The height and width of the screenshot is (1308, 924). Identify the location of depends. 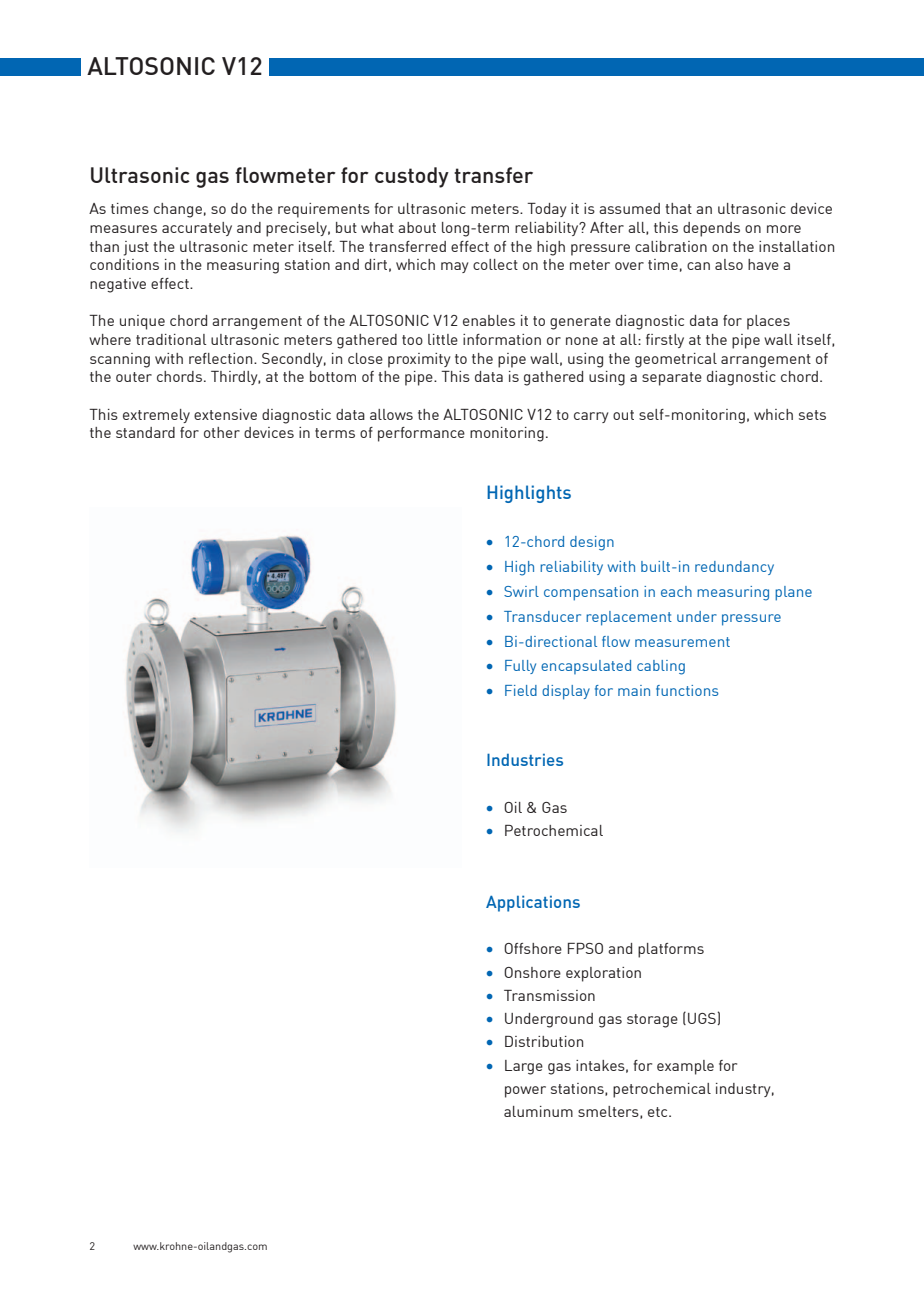
(711, 229).
